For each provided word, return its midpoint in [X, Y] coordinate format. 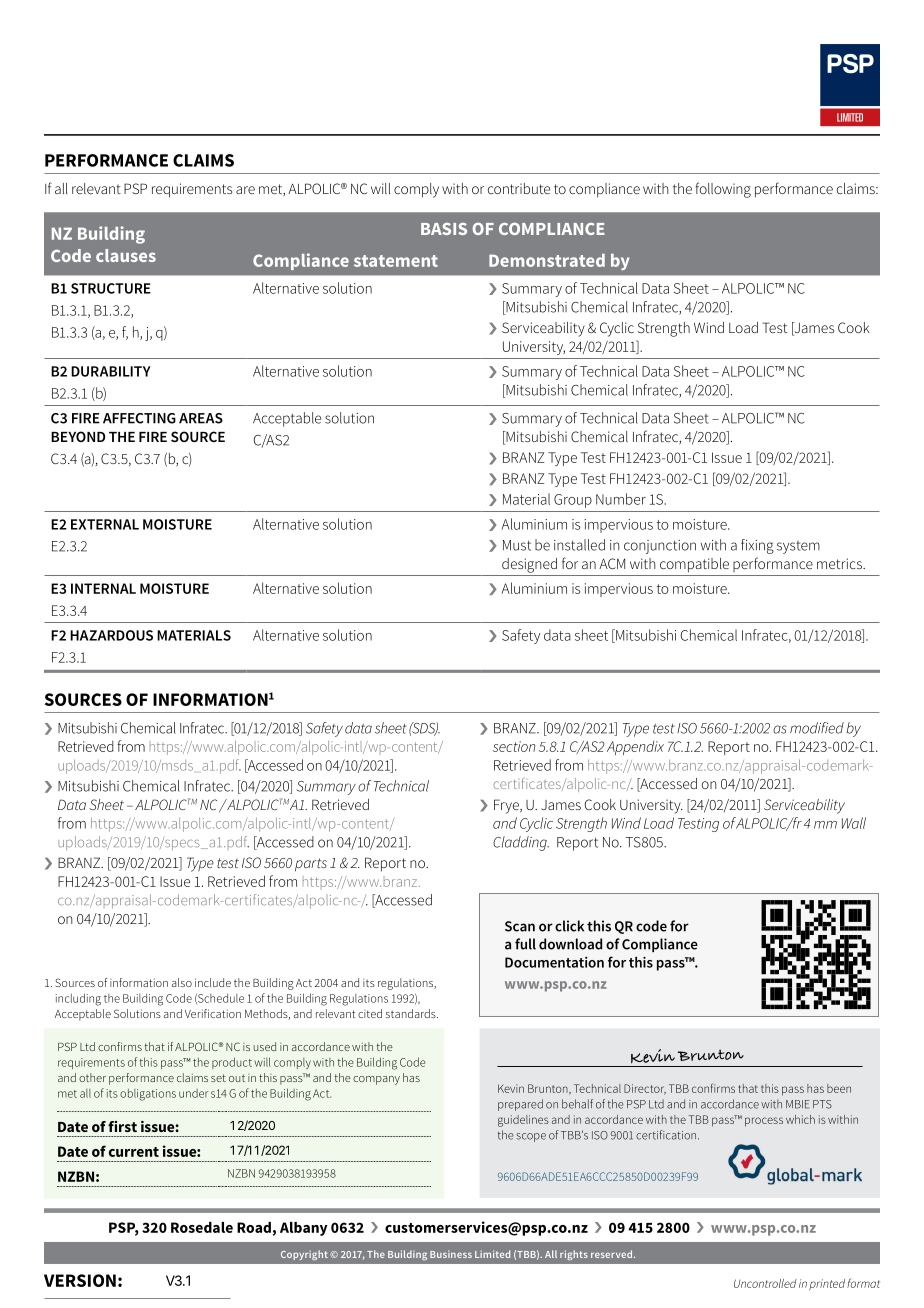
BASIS [444, 229]
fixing [757, 546]
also [182, 982]
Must [517, 545]
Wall [854, 823]
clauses [126, 255]
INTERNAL [103, 588]
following [723, 190]
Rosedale [202, 1227]
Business [451, 1254]
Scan [520, 926]
